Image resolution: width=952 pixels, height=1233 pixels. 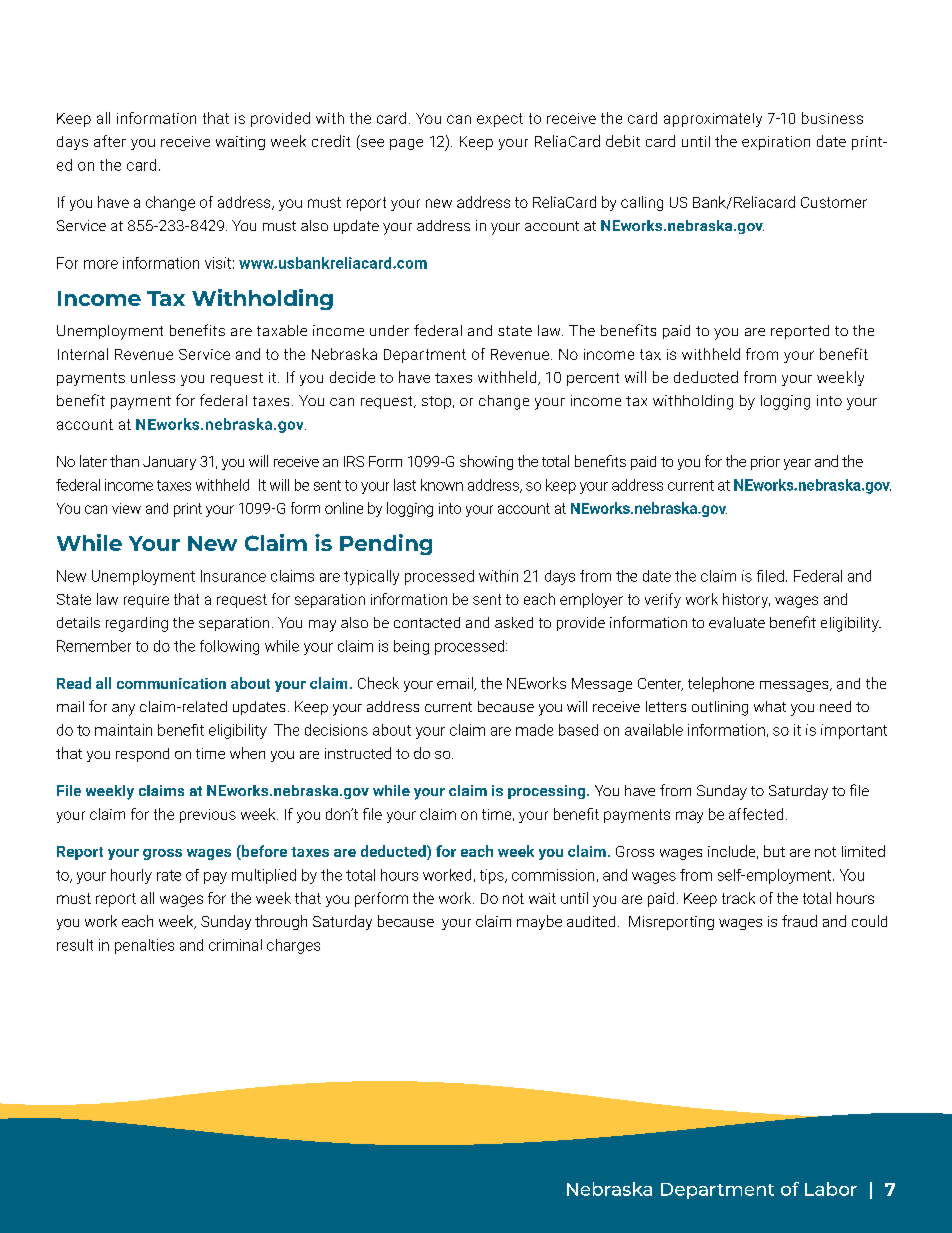 I want to click on tips, so click(x=493, y=876).
